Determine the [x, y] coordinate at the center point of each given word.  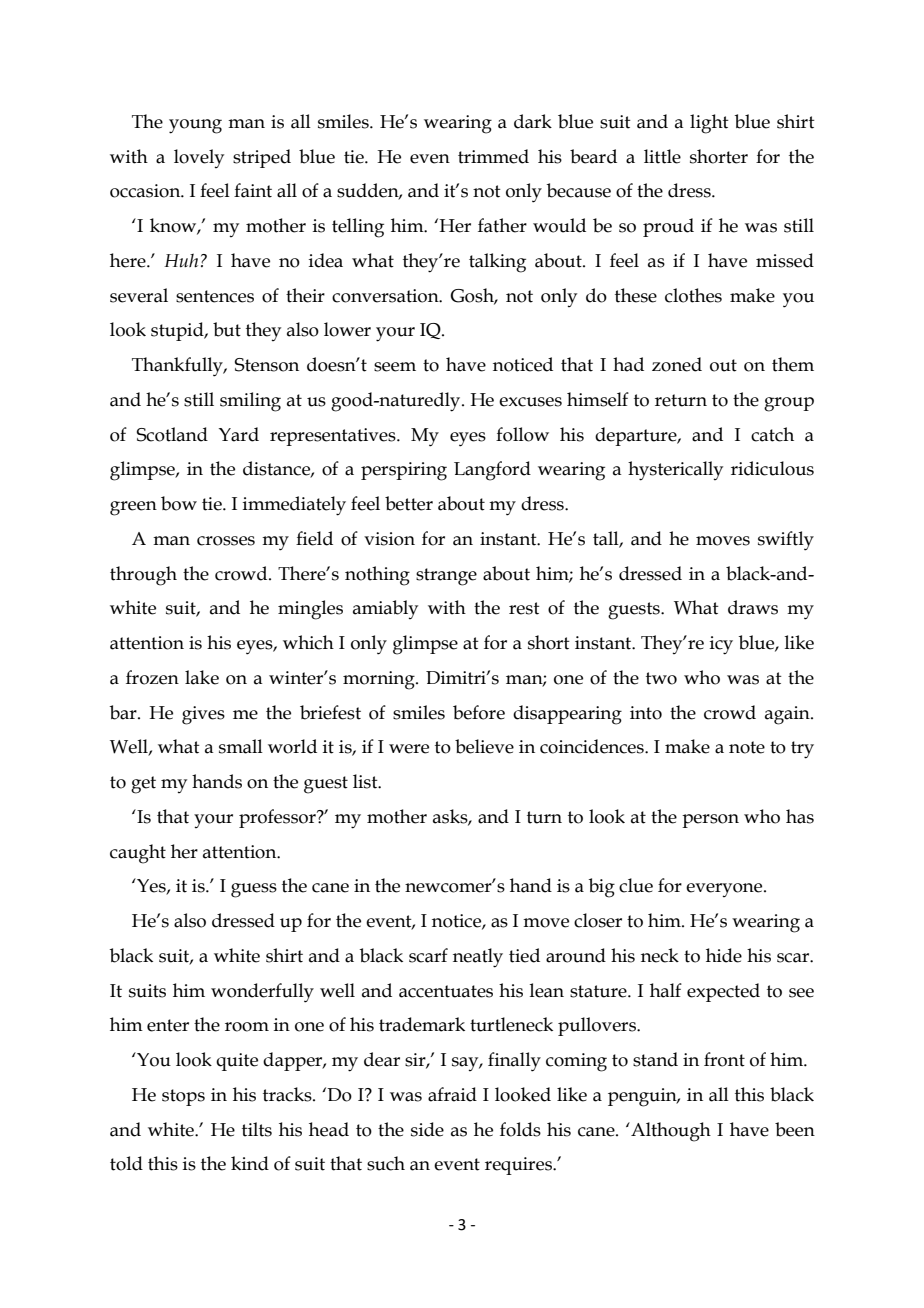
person [710, 821]
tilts [257, 1129]
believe [484, 746]
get [143, 785]
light [709, 124]
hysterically [675, 471]
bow [179, 503]
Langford [492, 471]
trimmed [493, 156]
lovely [199, 158]
